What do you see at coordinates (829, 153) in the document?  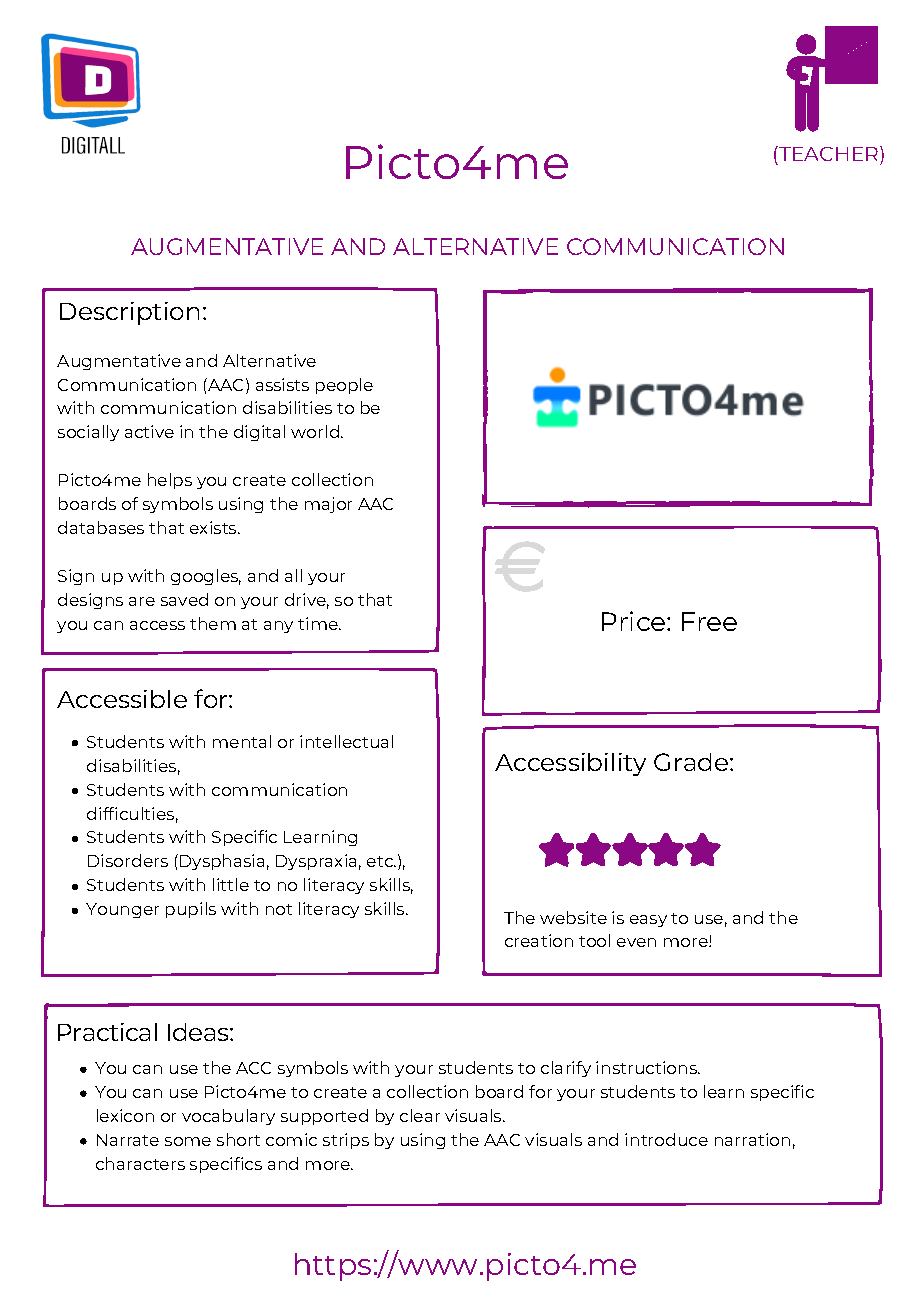 I see `TEACHER` at bounding box center [829, 153].
